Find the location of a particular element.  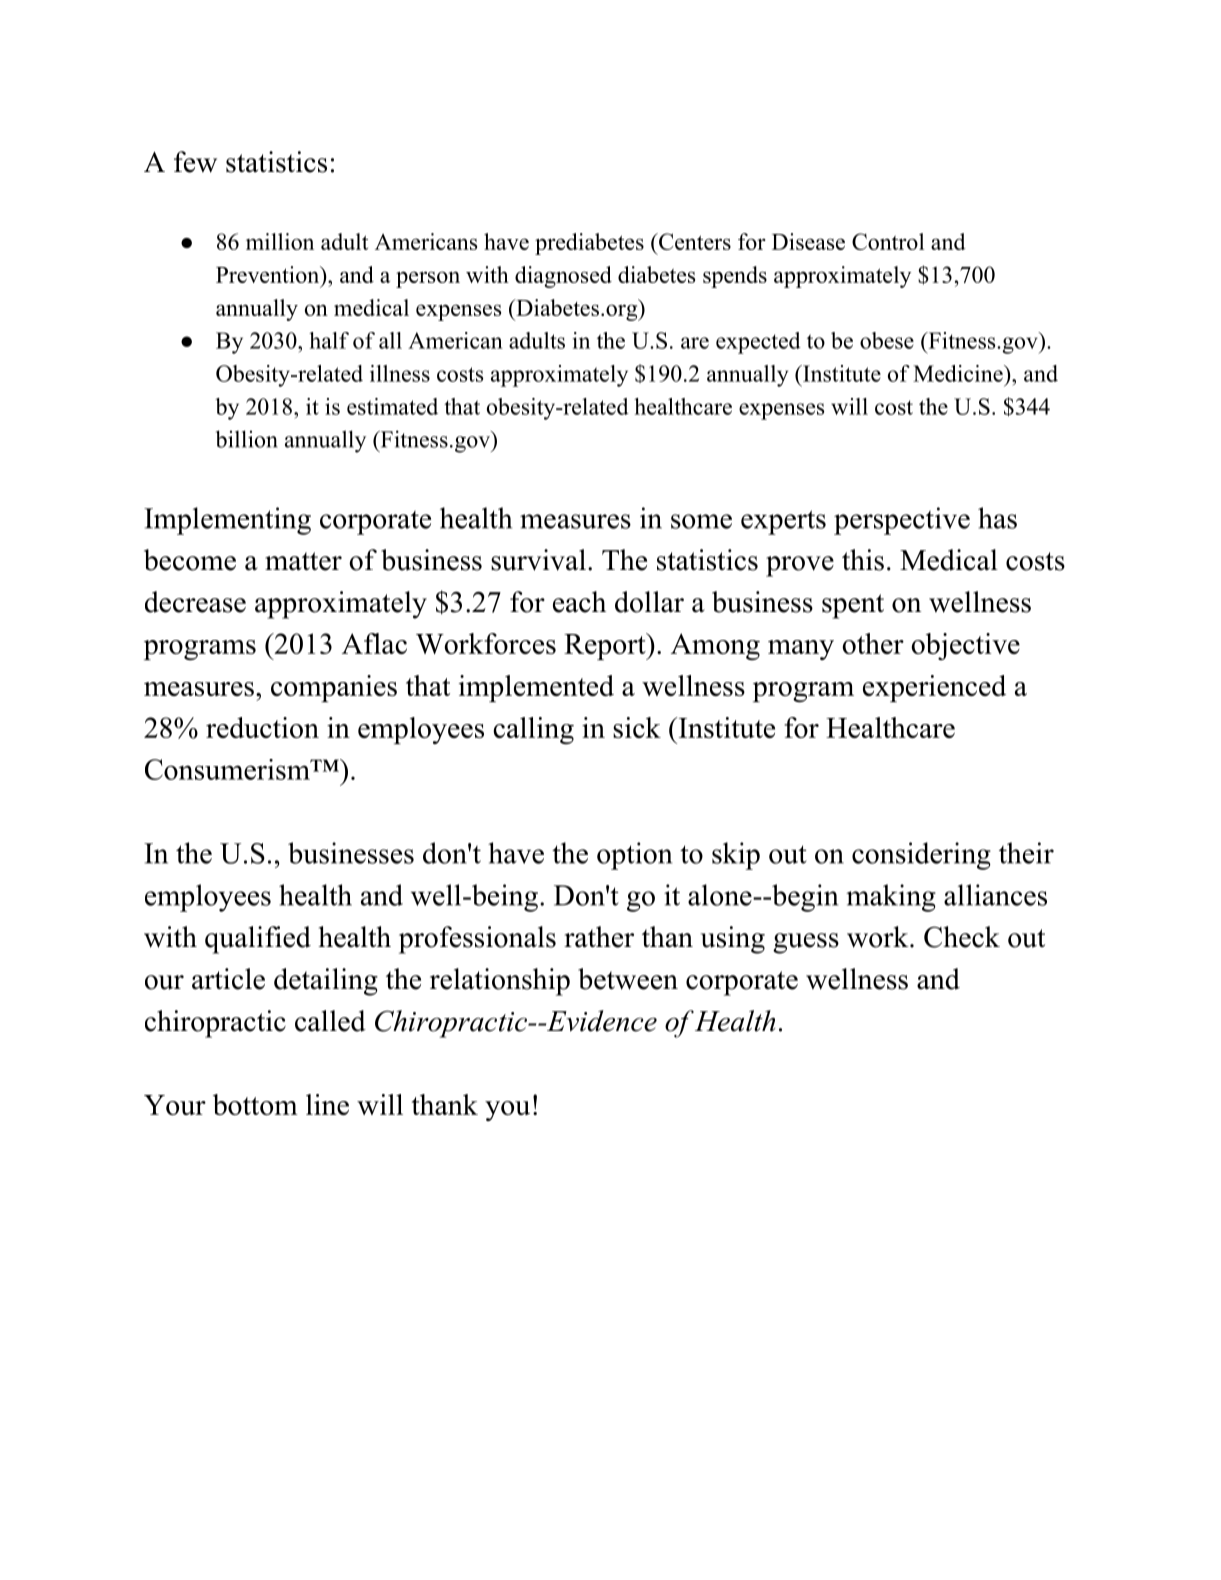

half is located at coordinates (329, 340).
